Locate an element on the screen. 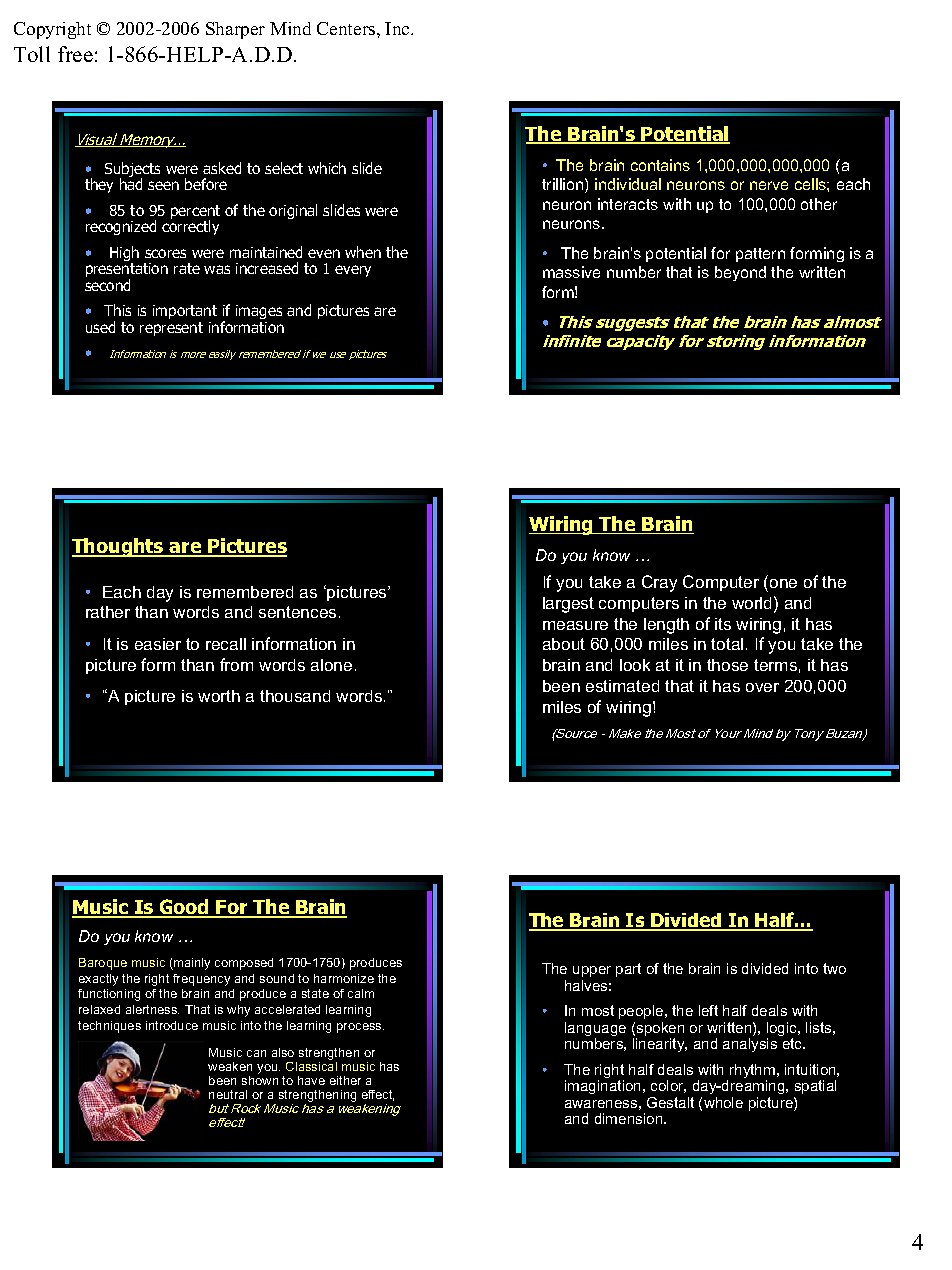 Image resolution: width=952 pixels, height=1270 pixels. beyond is located at coordinates (740, 273).
